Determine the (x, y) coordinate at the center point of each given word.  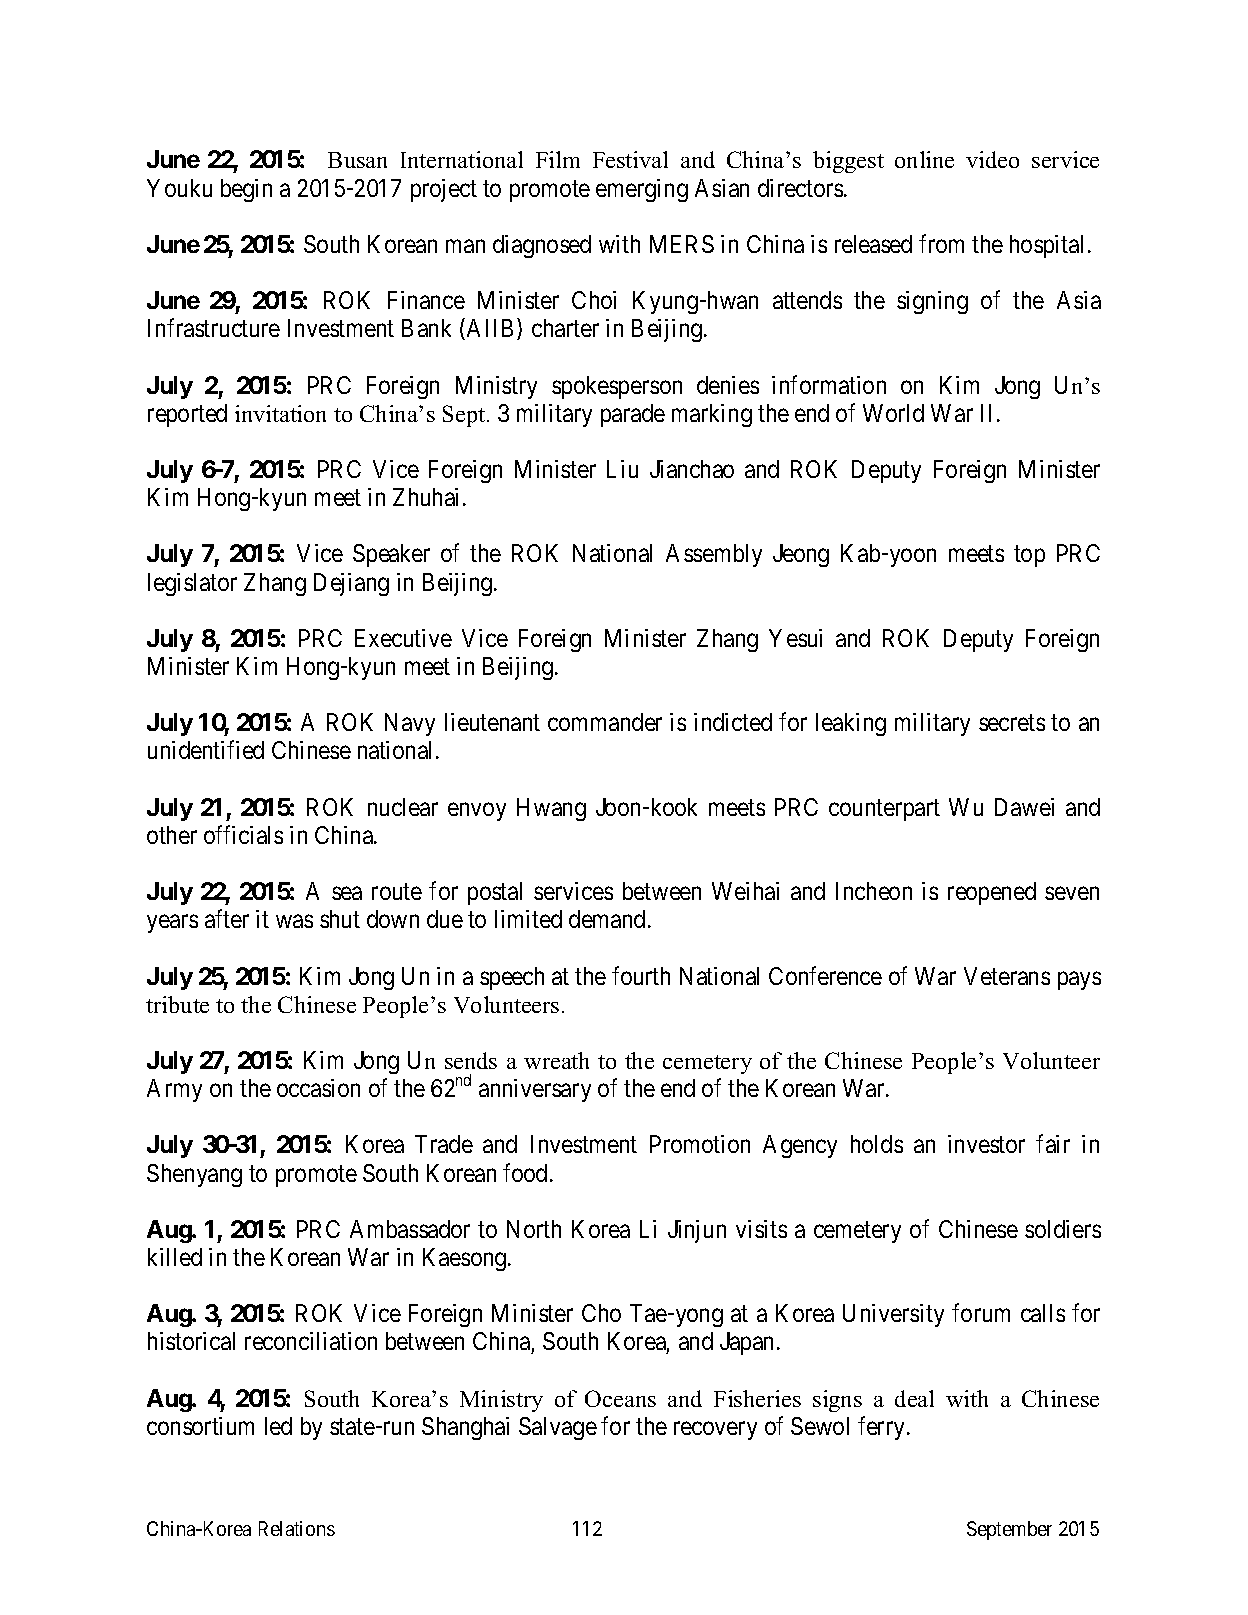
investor (986, 1144)
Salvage (558, 1428)
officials (243, 834)
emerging (642, 190)
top (1029, 556)
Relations (297, 1528)
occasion (318, 1088)
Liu (622, 469)
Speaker (391, 555)
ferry (883, 1428)
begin (246, 190)
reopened (992, 893)
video (992, 159)
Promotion (700, 1144)
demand (607, 919)
